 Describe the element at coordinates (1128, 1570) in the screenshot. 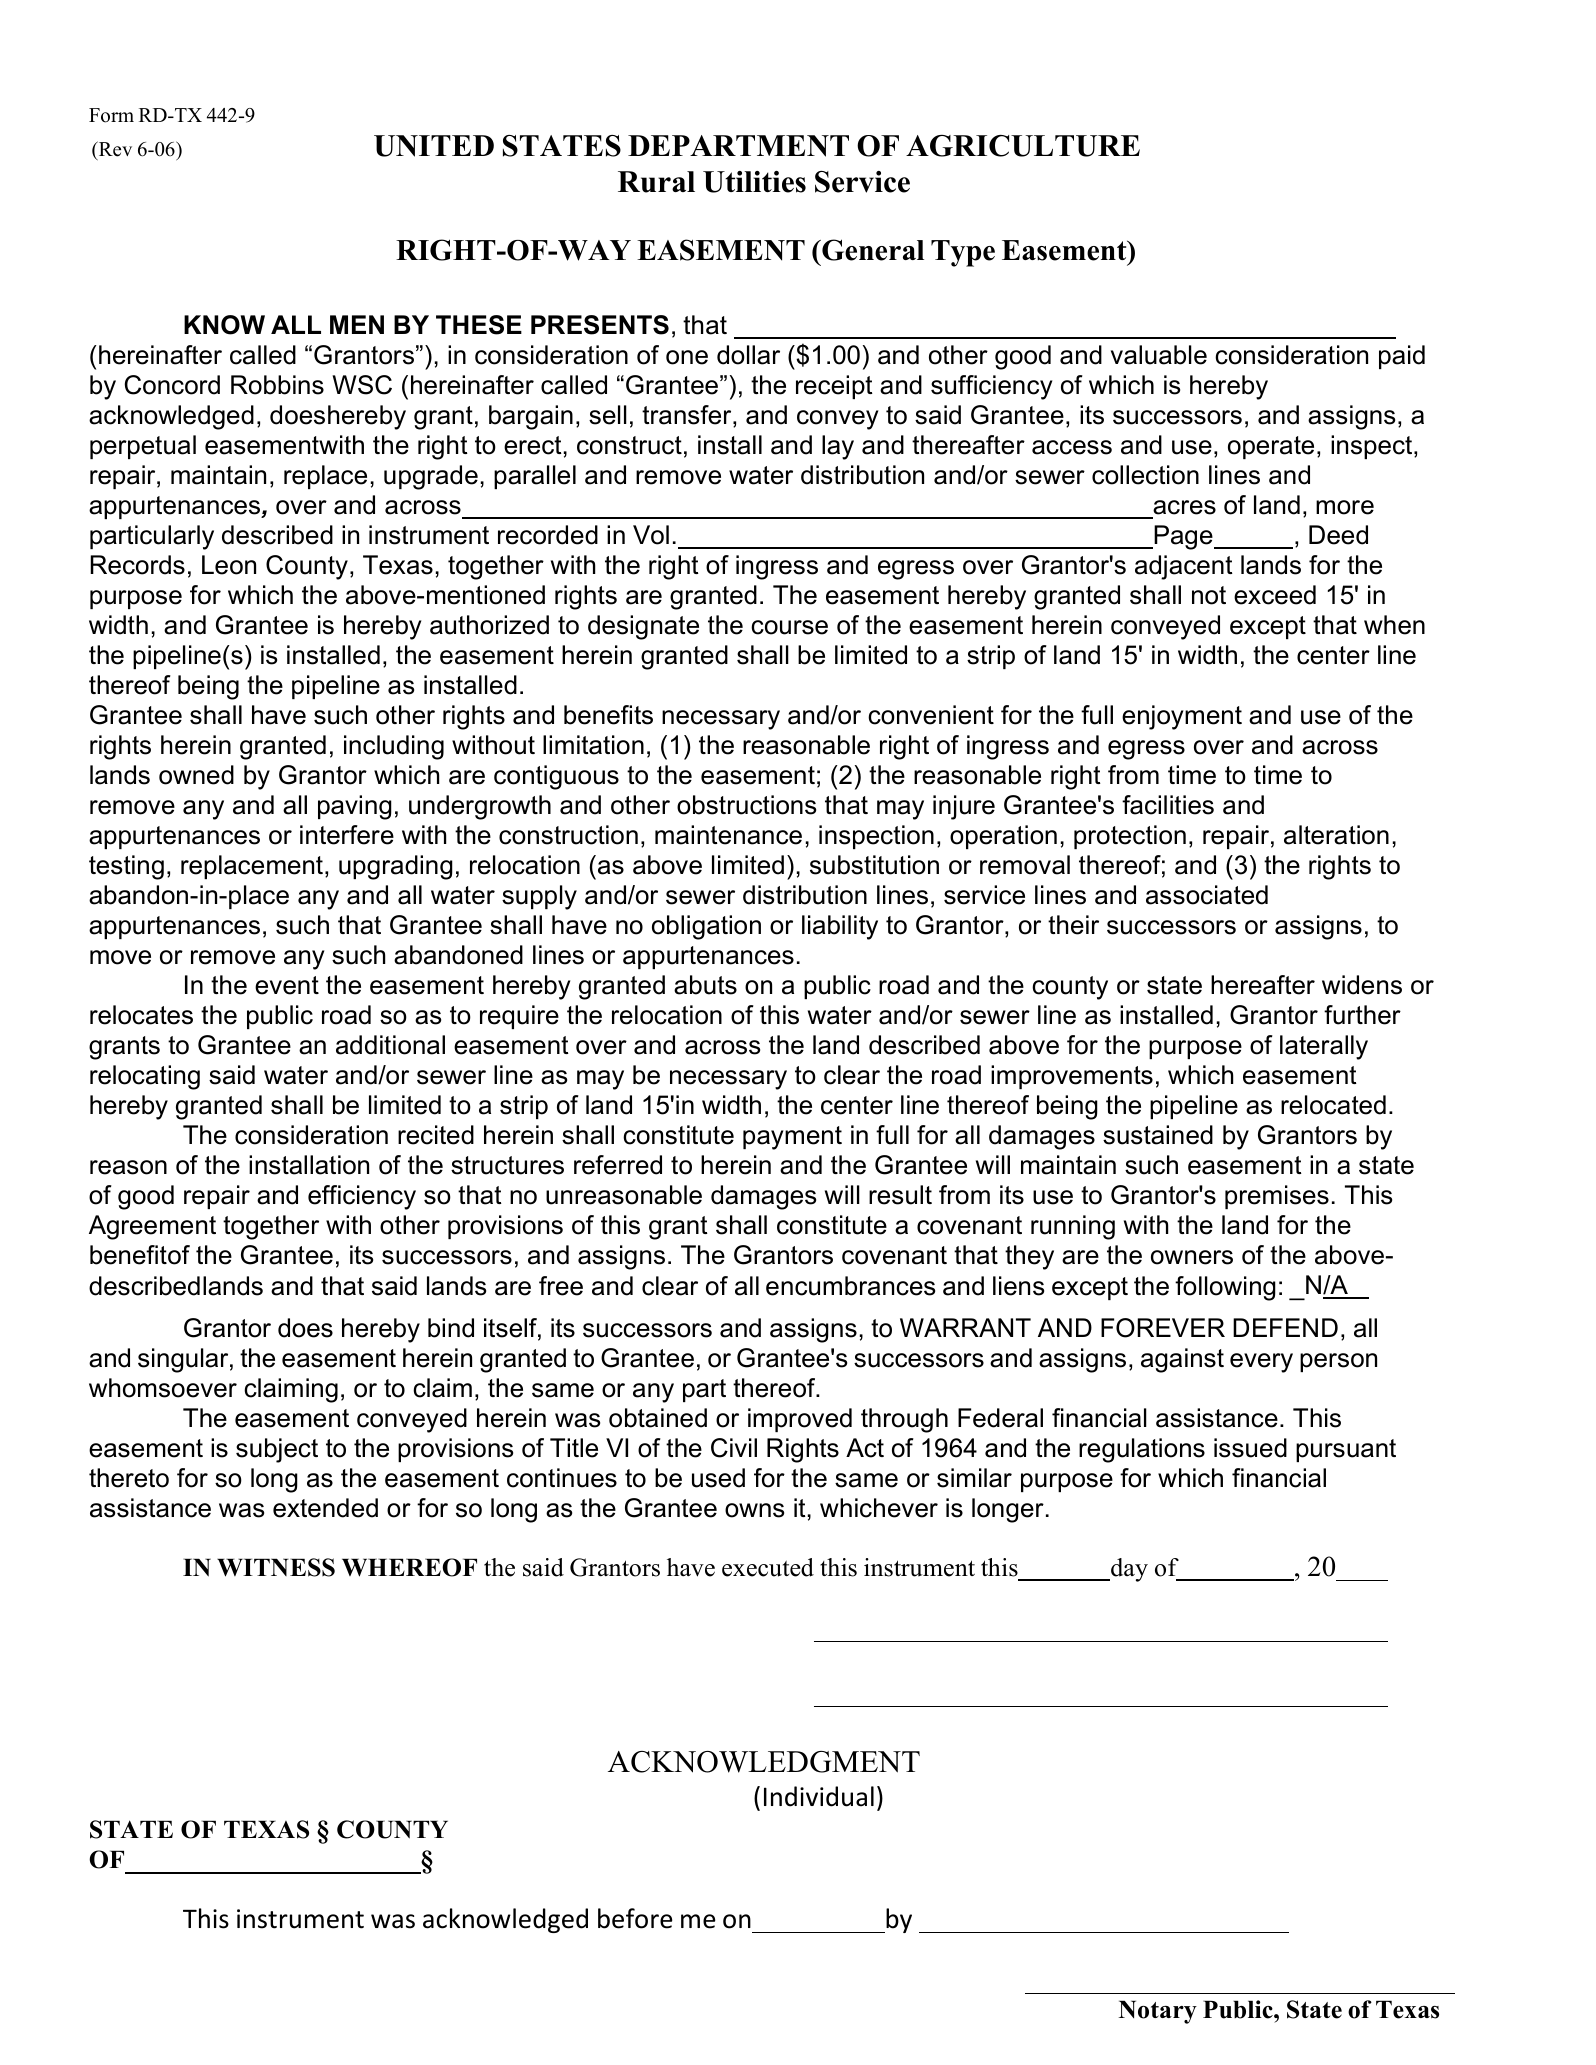

I see `day` at that location.
